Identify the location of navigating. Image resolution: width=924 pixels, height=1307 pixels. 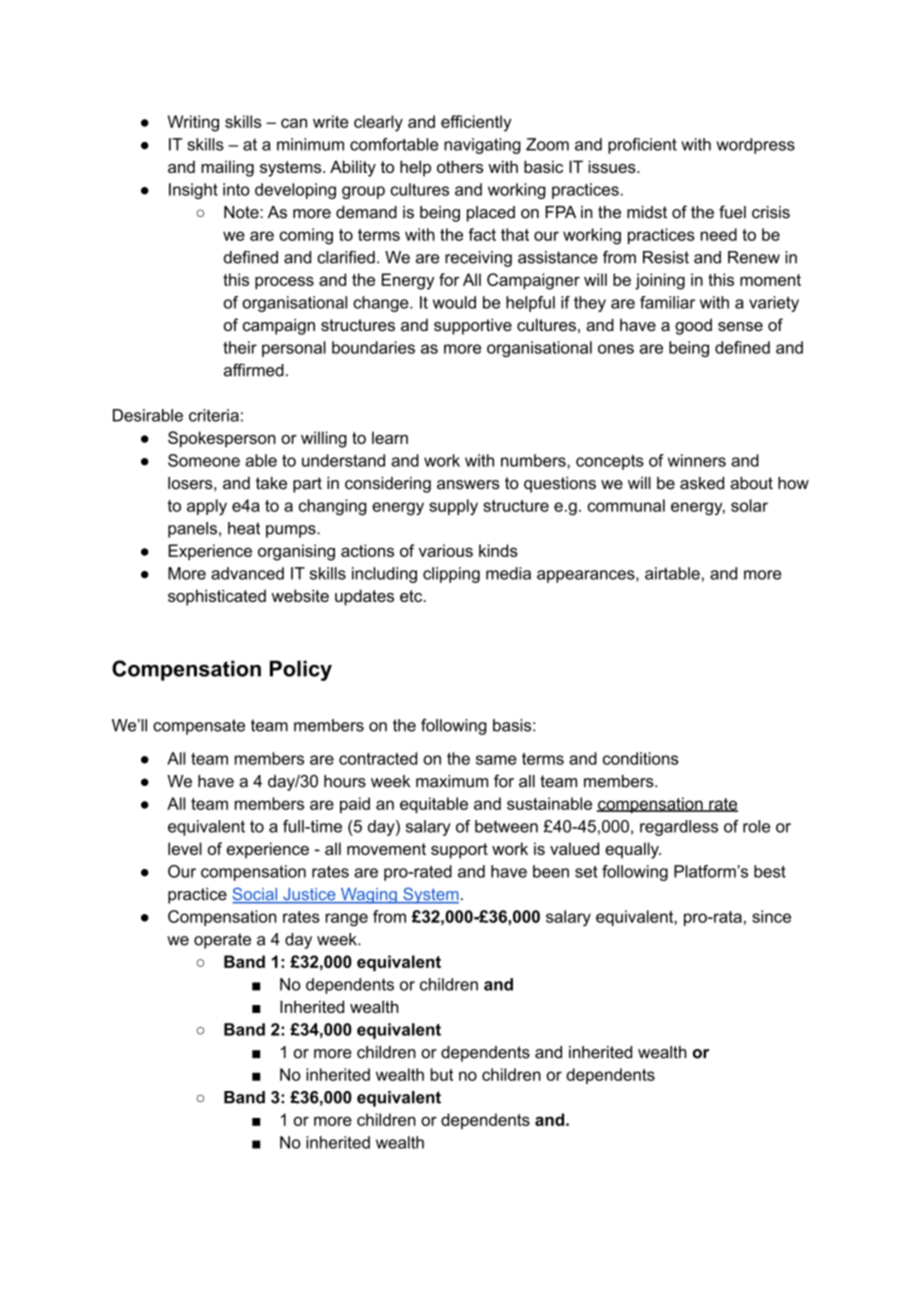
(482, 146).
